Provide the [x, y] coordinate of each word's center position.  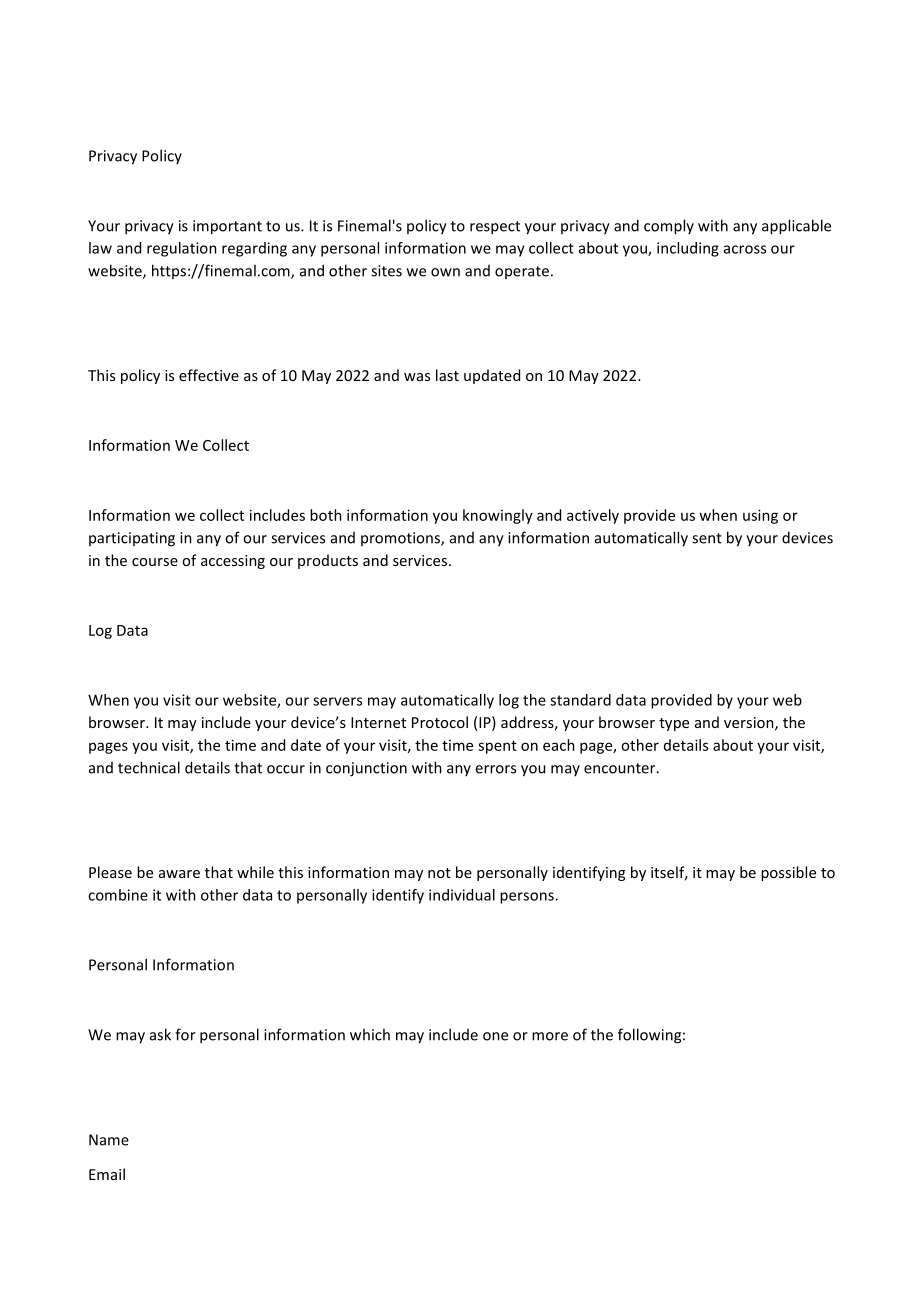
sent [707, 538]
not [439, 873]
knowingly [498, 516]
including [688, 249]
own [445, 272]
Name [109, 1140]
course [155, 562]
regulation [182, 249]
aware [179, 874]
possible [788, 873]
